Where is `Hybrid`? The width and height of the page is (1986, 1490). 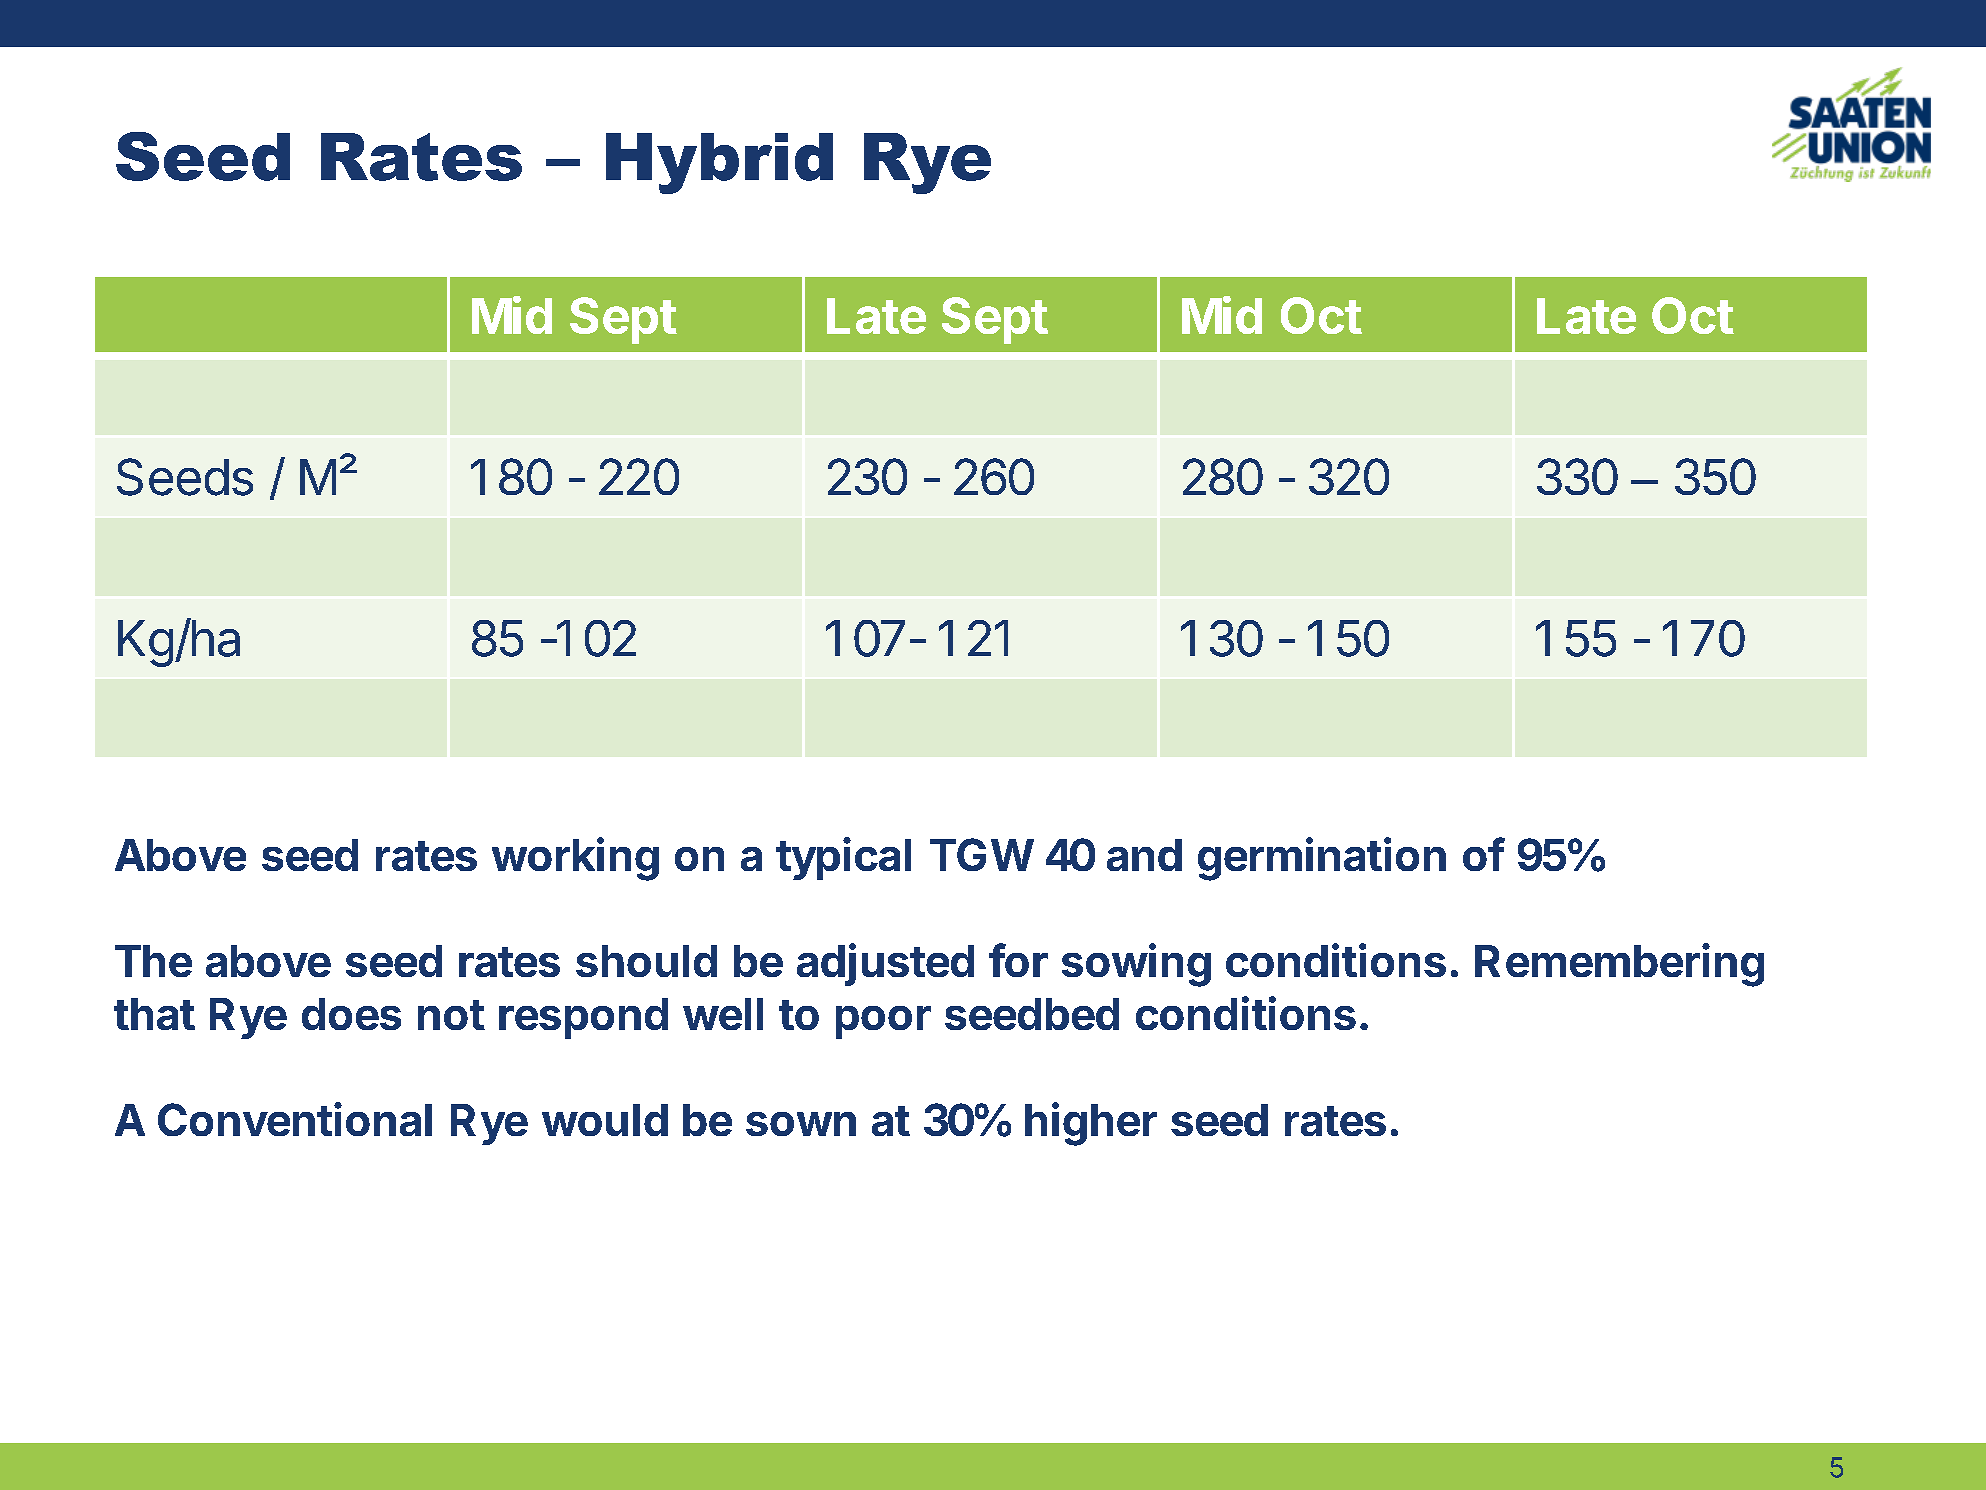
Hybrid is located at coordinates (719, 163).
